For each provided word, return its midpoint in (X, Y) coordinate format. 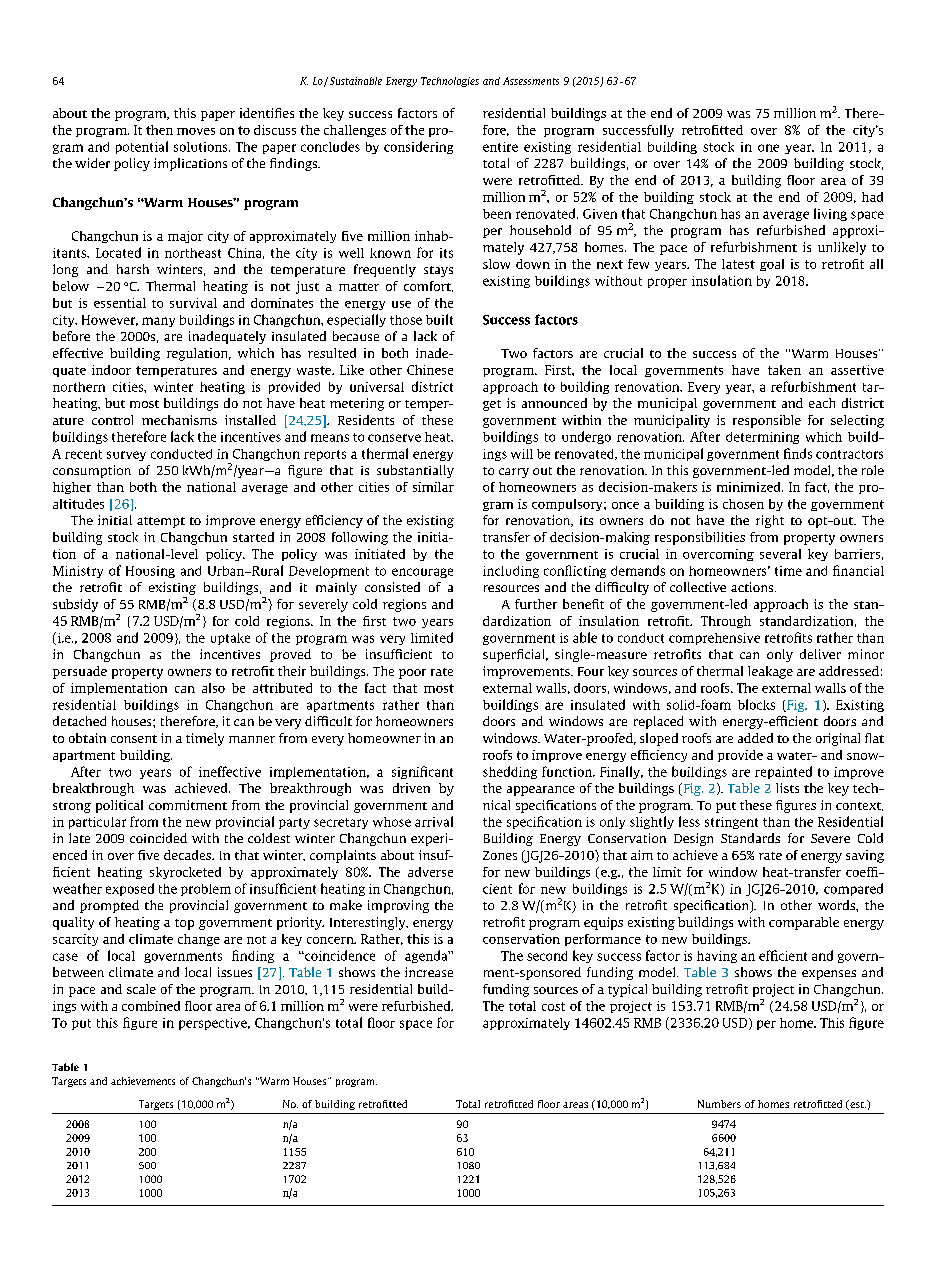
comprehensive (714, 639)
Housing (150, 572)
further (536, 604)
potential (142, 147)
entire (500, 147)
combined (151, 1006)
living (830, 214)
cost (553, 1006)
